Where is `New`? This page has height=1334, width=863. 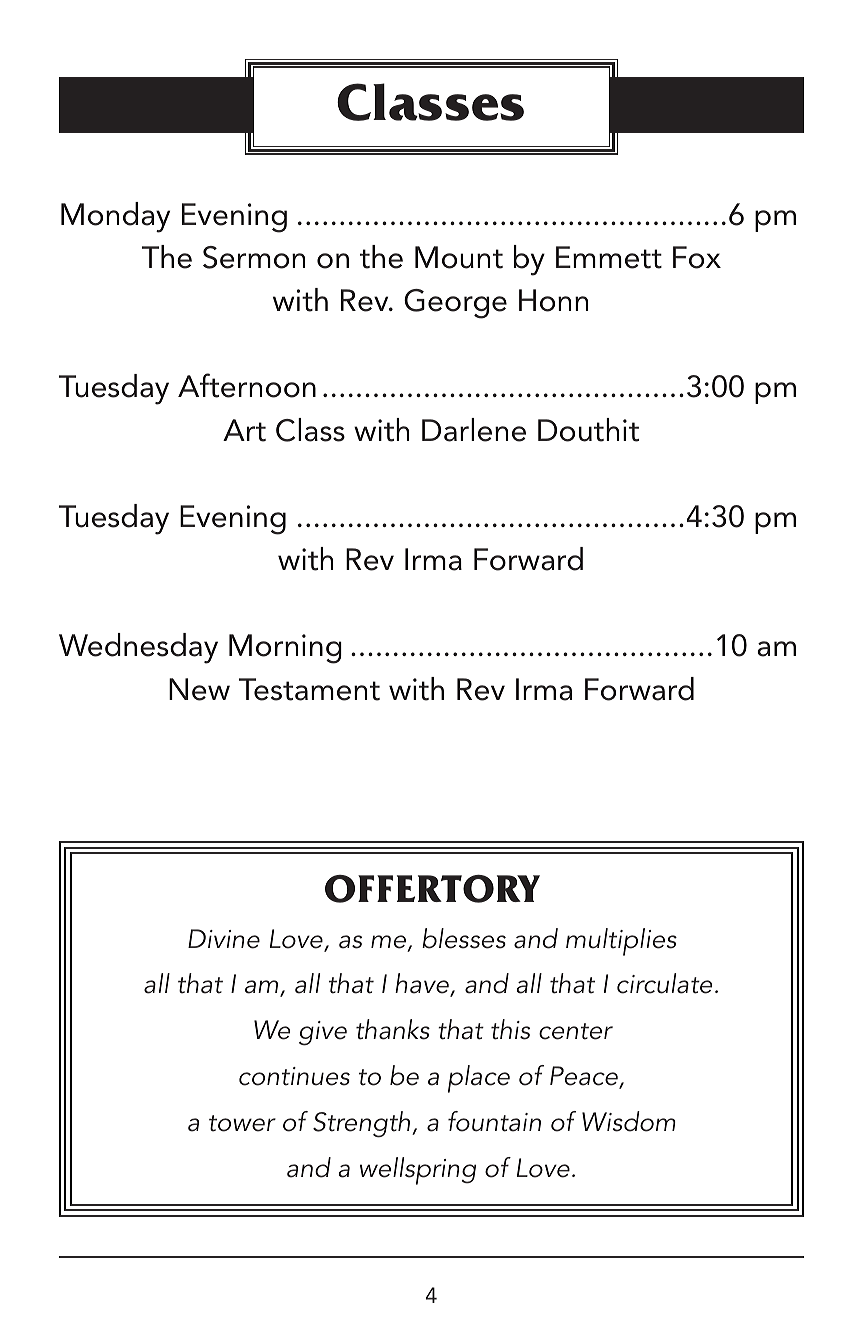
New is located at coordinates (199, 689).
